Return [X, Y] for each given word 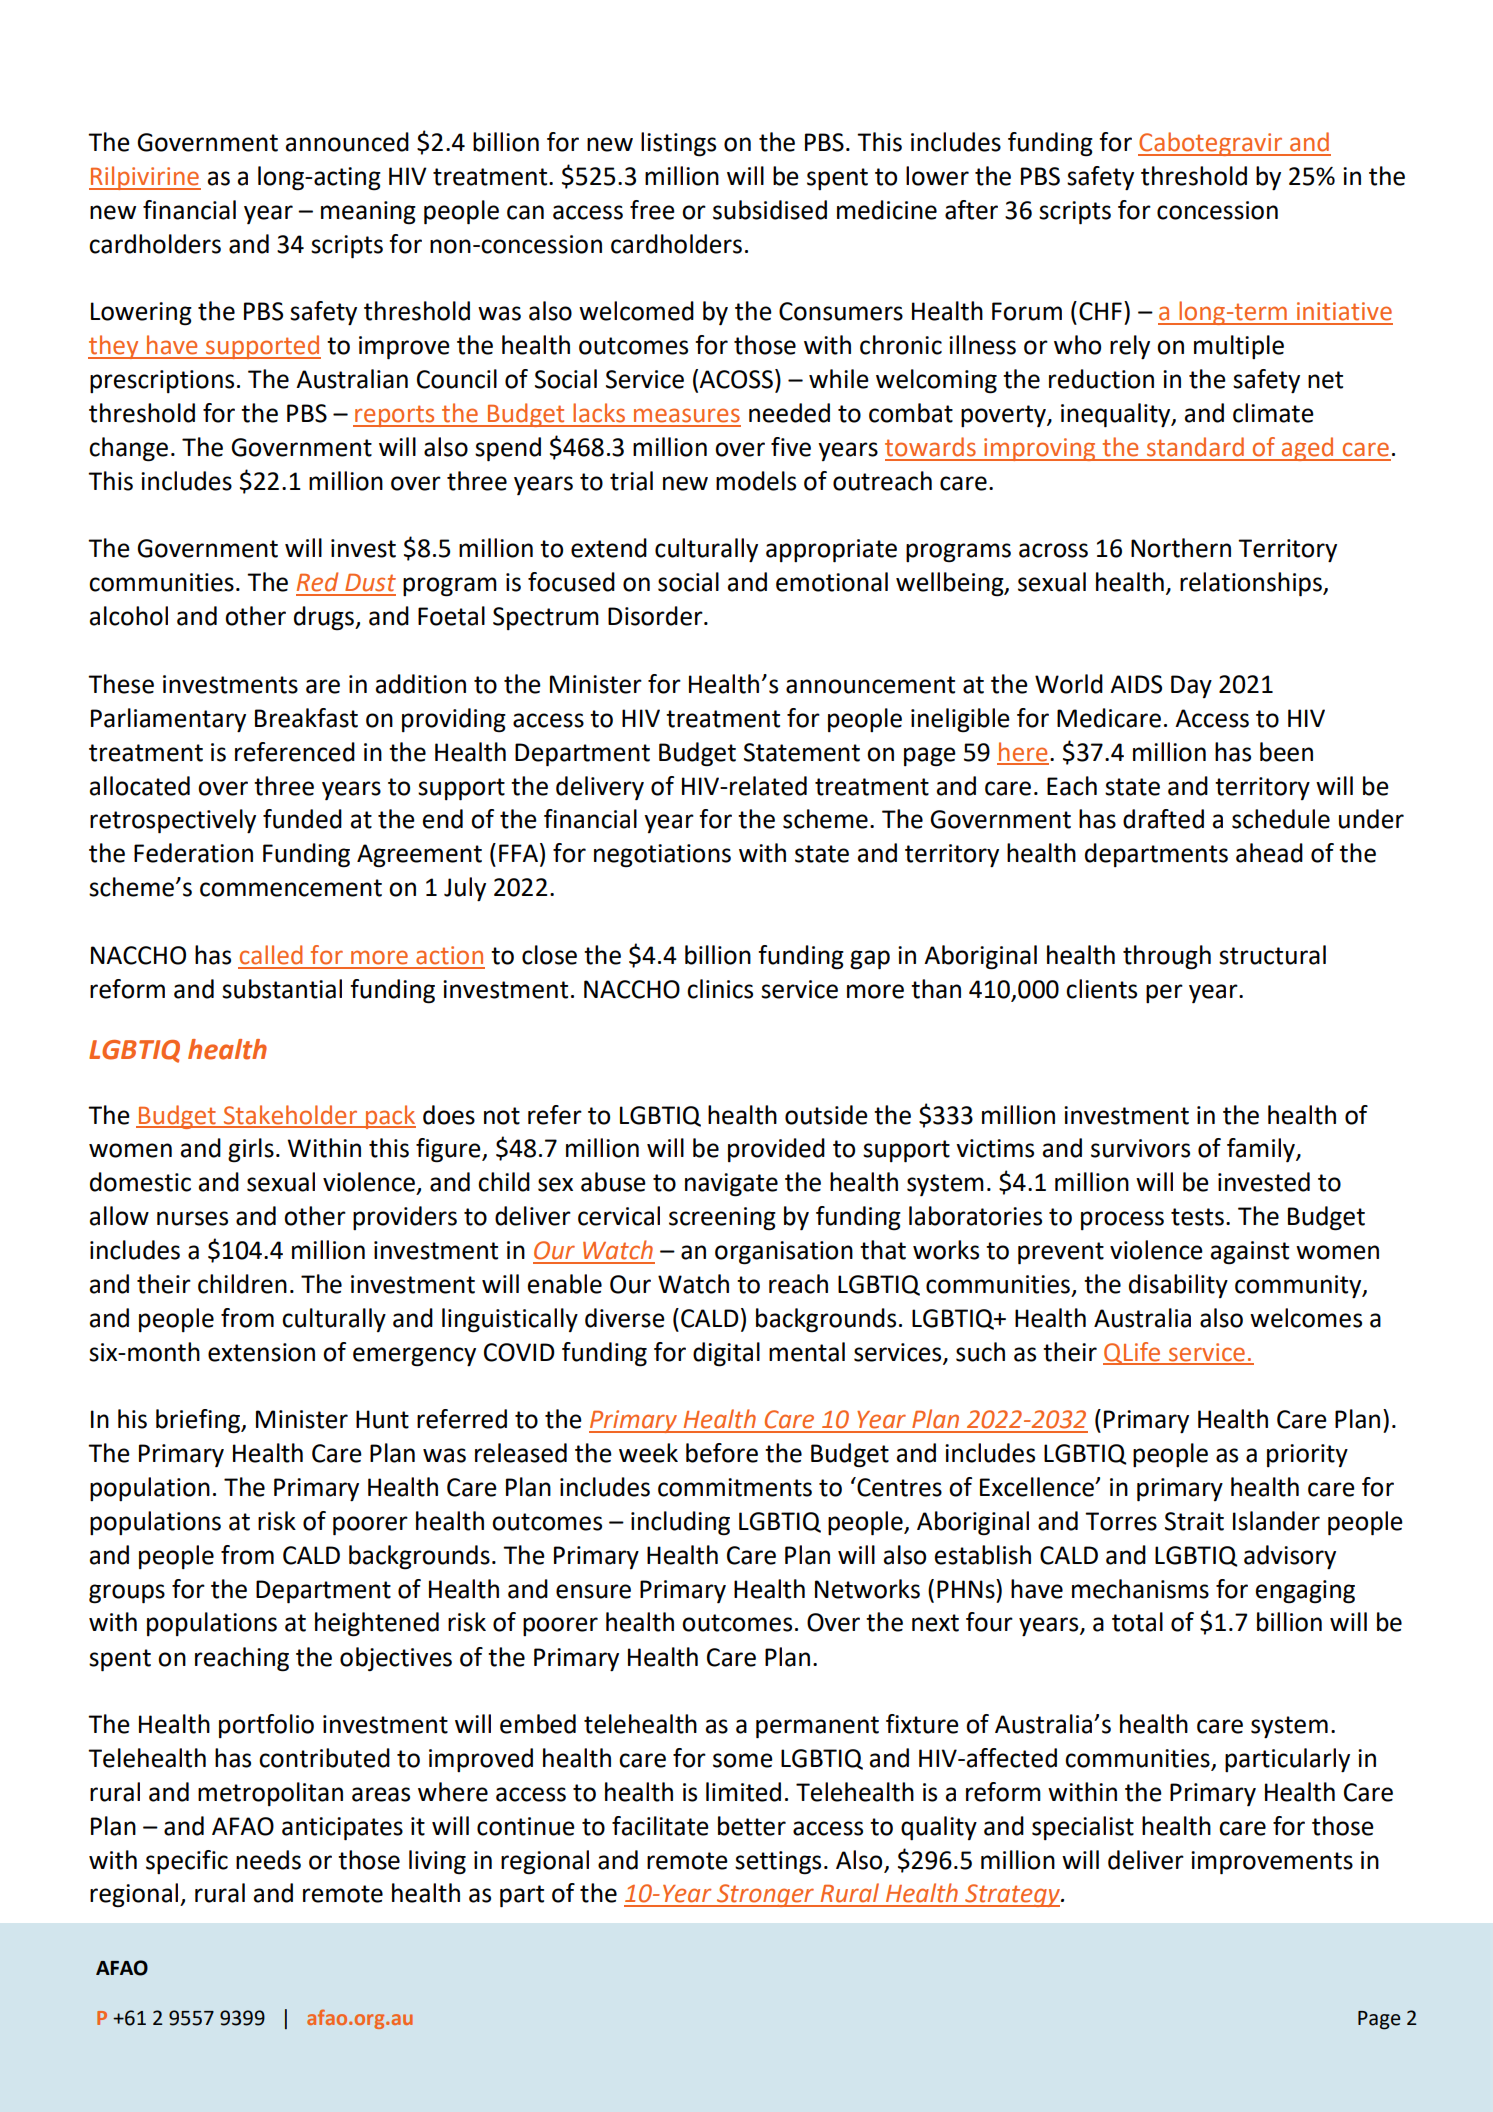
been [1286, 752]
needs [268, 1860]
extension [261, 1352]
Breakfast [306, 718]
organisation [784, 1253]
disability [1178, 1286]
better [752, 1826]
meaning [368, 213]
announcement [870, 685]
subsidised [770, 210]
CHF [1100, 311]
